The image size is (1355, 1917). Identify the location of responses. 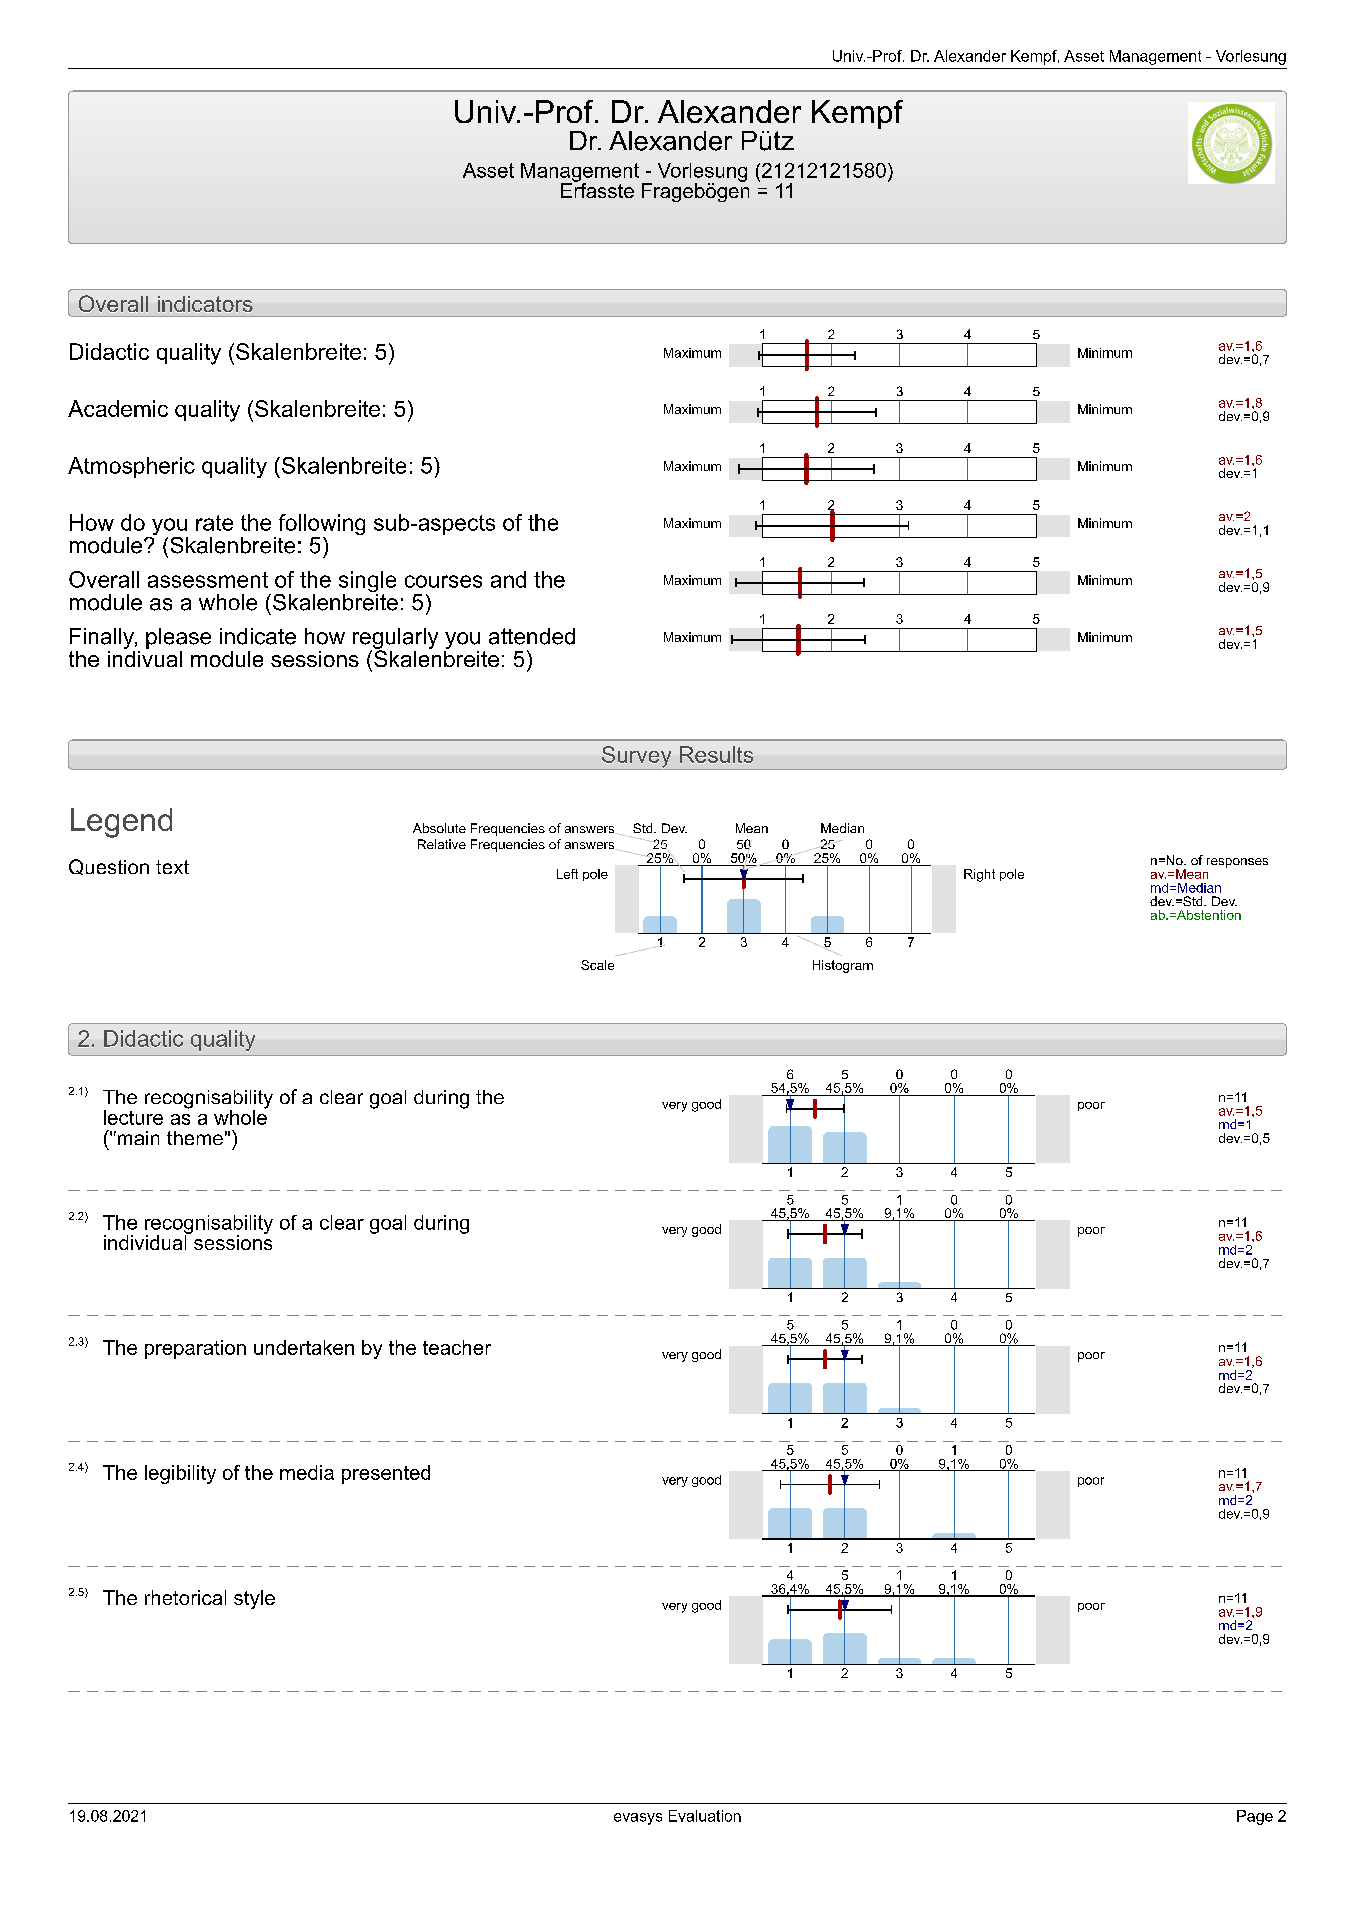
(1237, 863).
